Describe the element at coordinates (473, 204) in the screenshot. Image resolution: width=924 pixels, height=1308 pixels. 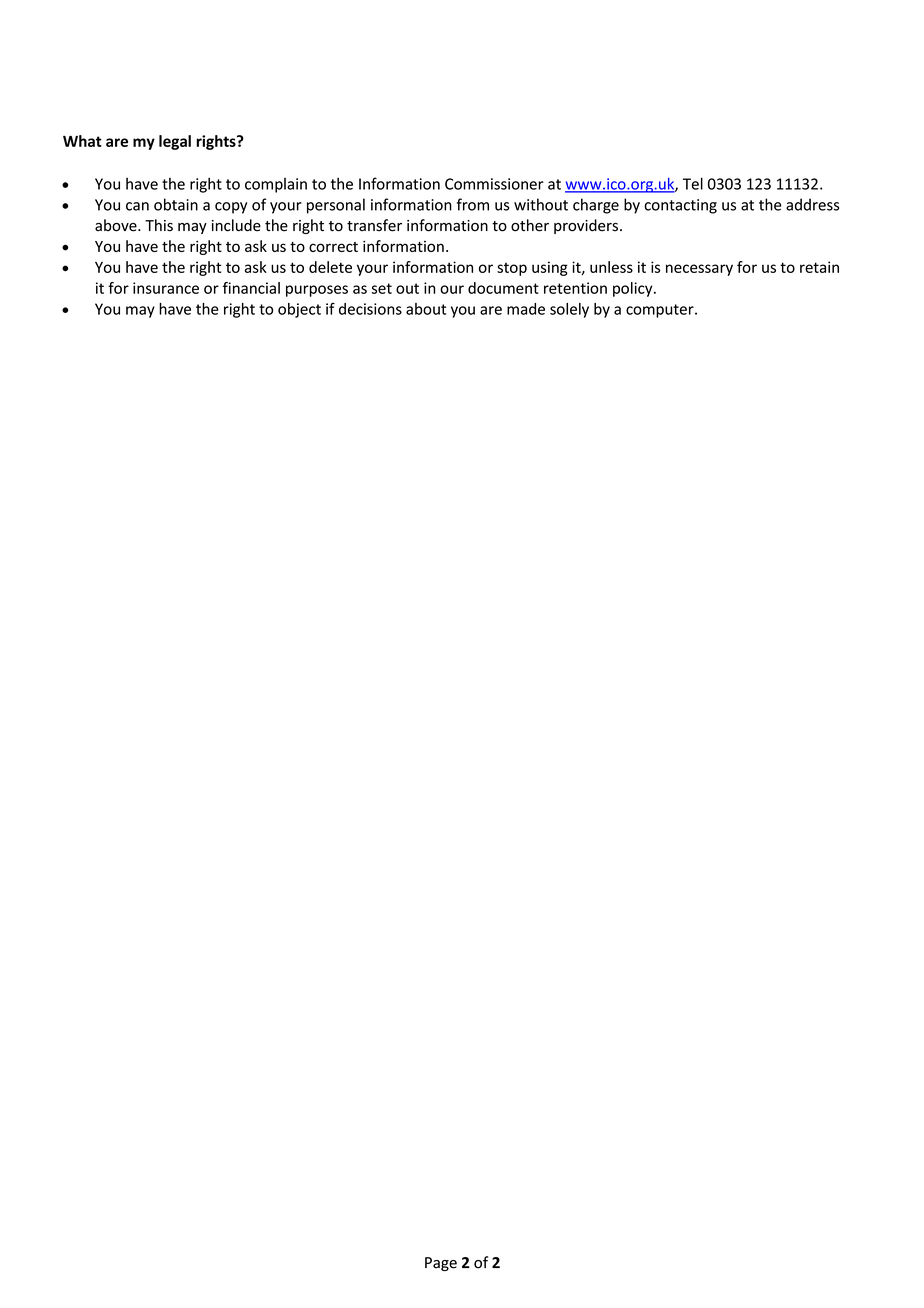
I see `from` at that location.
